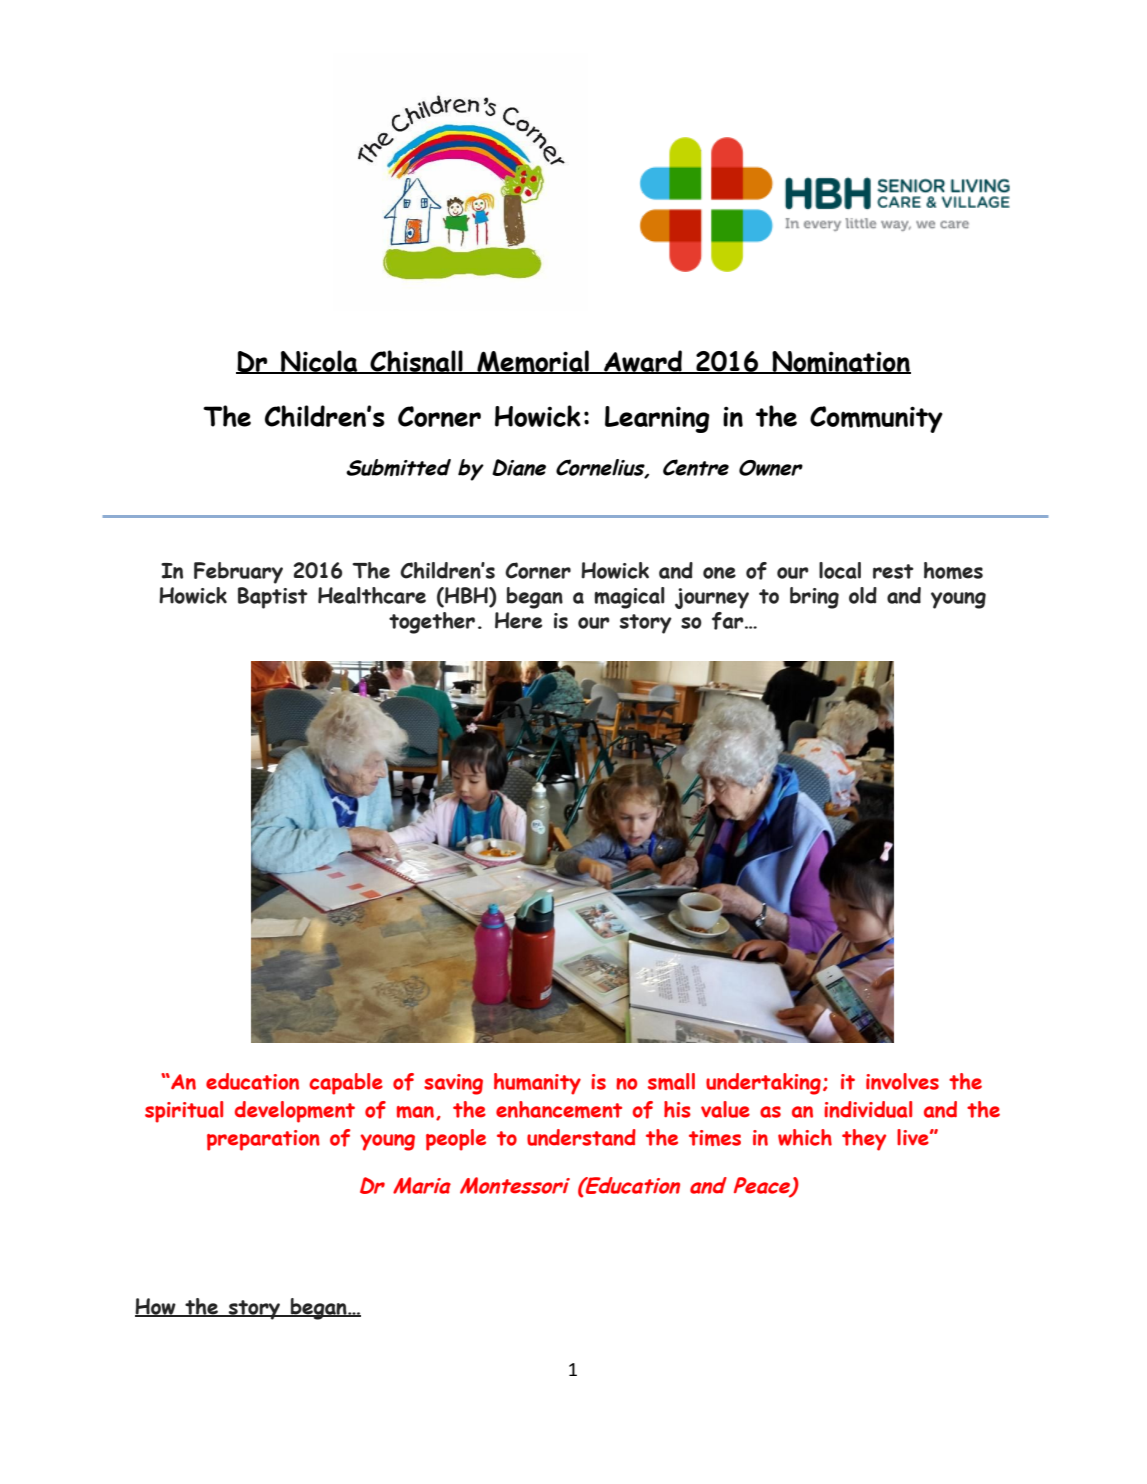 The height and width of the image is (1484, 1147). Describe the element at coordinates (559, 1109) in the image. I see `enhancement` at that location.
